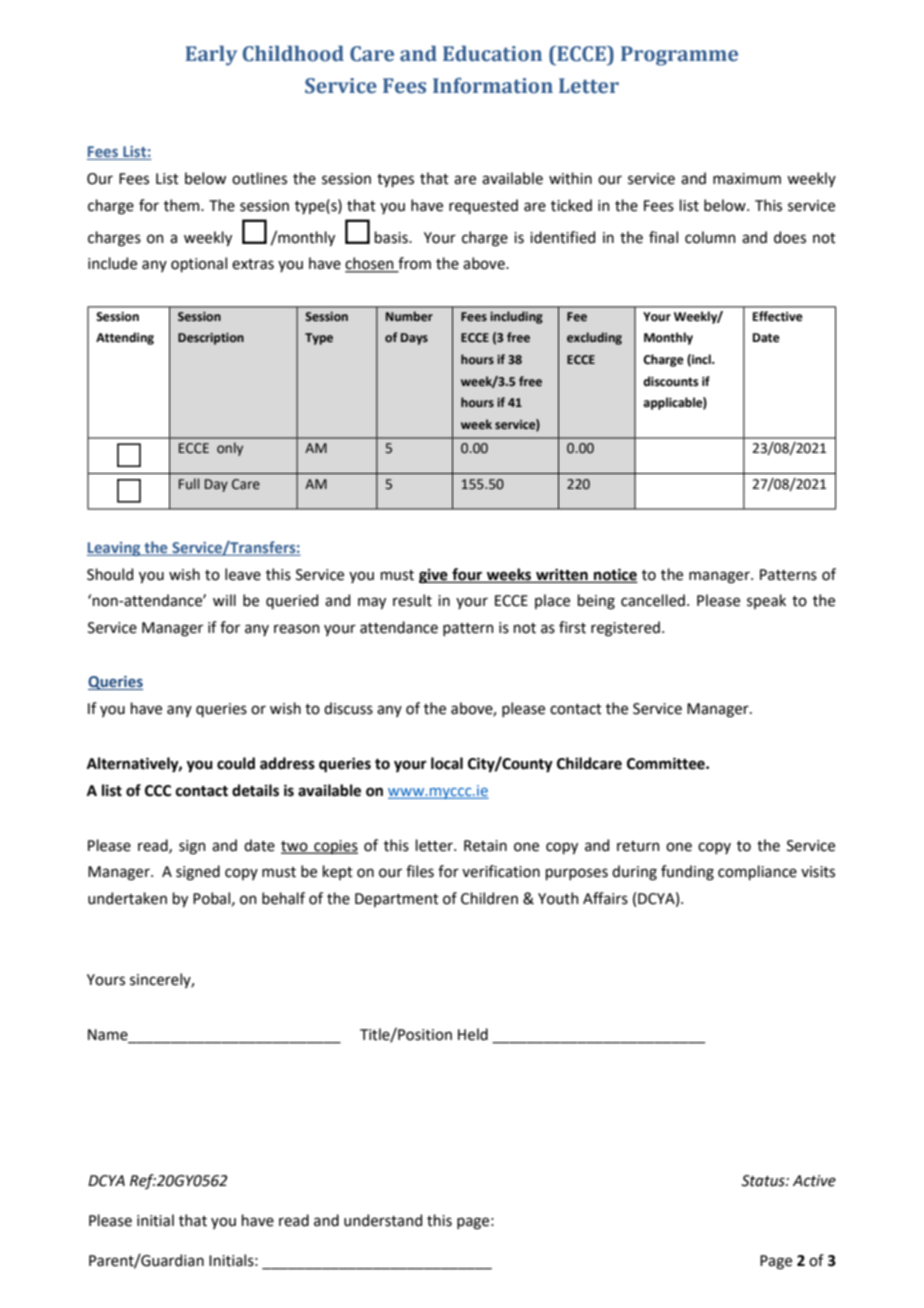  I want to click on compliance, so click(757, 872).
